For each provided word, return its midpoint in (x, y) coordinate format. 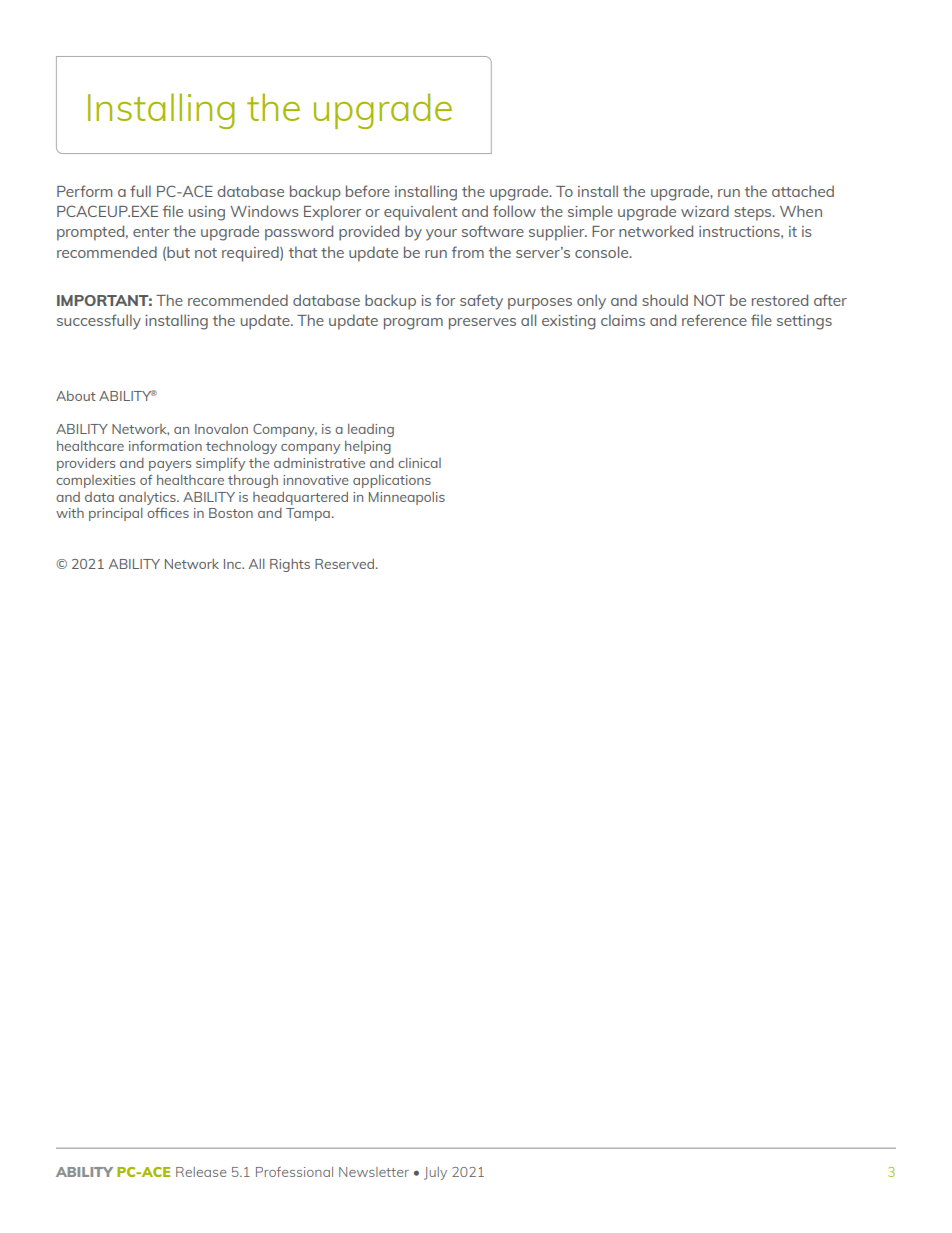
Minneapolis (407, 498)
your (441, 235)
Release (201, 1172)
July (435, 1173)
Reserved (344, 564)
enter (151, 232)
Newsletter (374, 1172)
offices (168, 512)
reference (714, 320)
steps (754, 214)
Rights (290, 565)
